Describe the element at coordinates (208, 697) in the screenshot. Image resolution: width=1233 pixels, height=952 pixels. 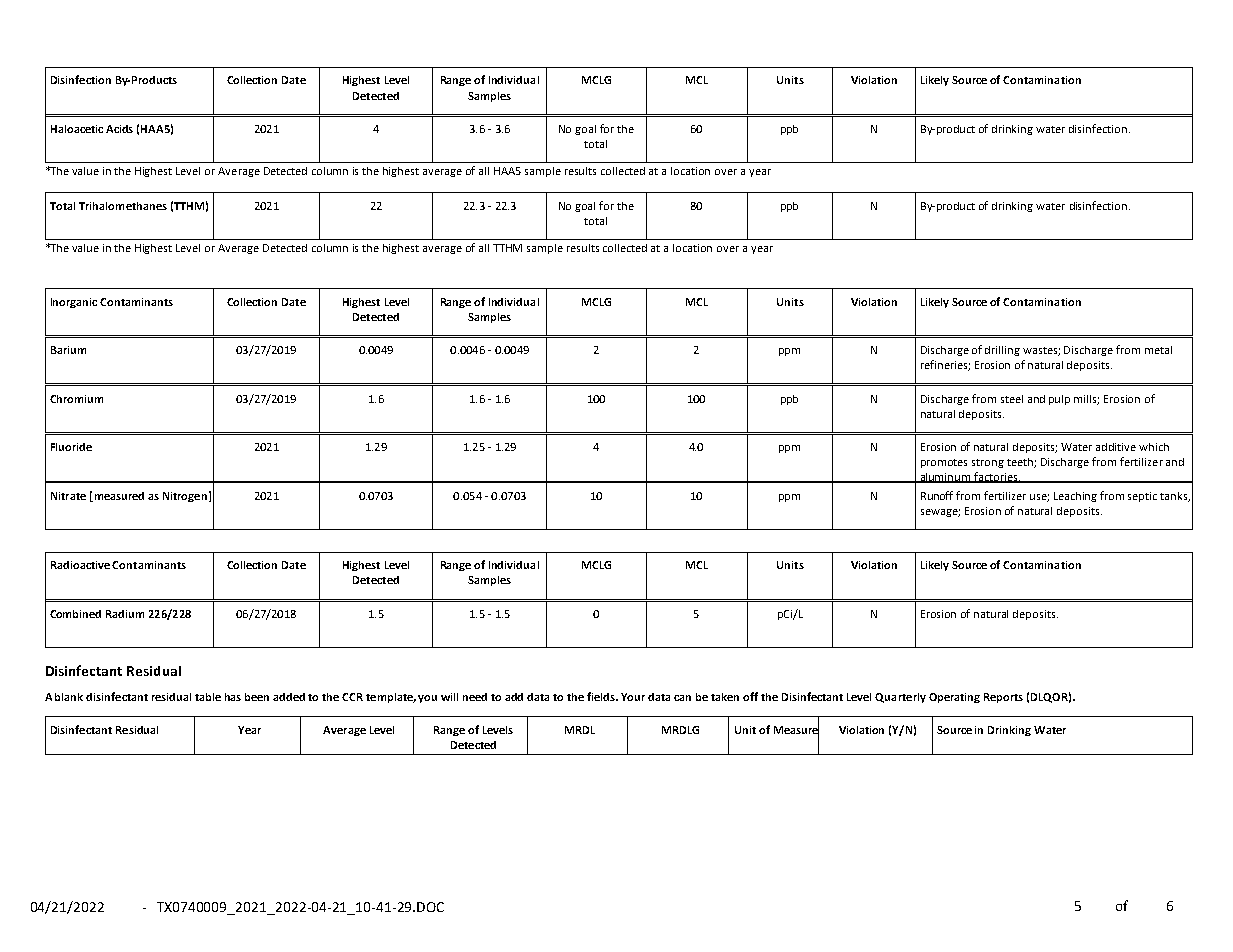
I see `table` at that location.
